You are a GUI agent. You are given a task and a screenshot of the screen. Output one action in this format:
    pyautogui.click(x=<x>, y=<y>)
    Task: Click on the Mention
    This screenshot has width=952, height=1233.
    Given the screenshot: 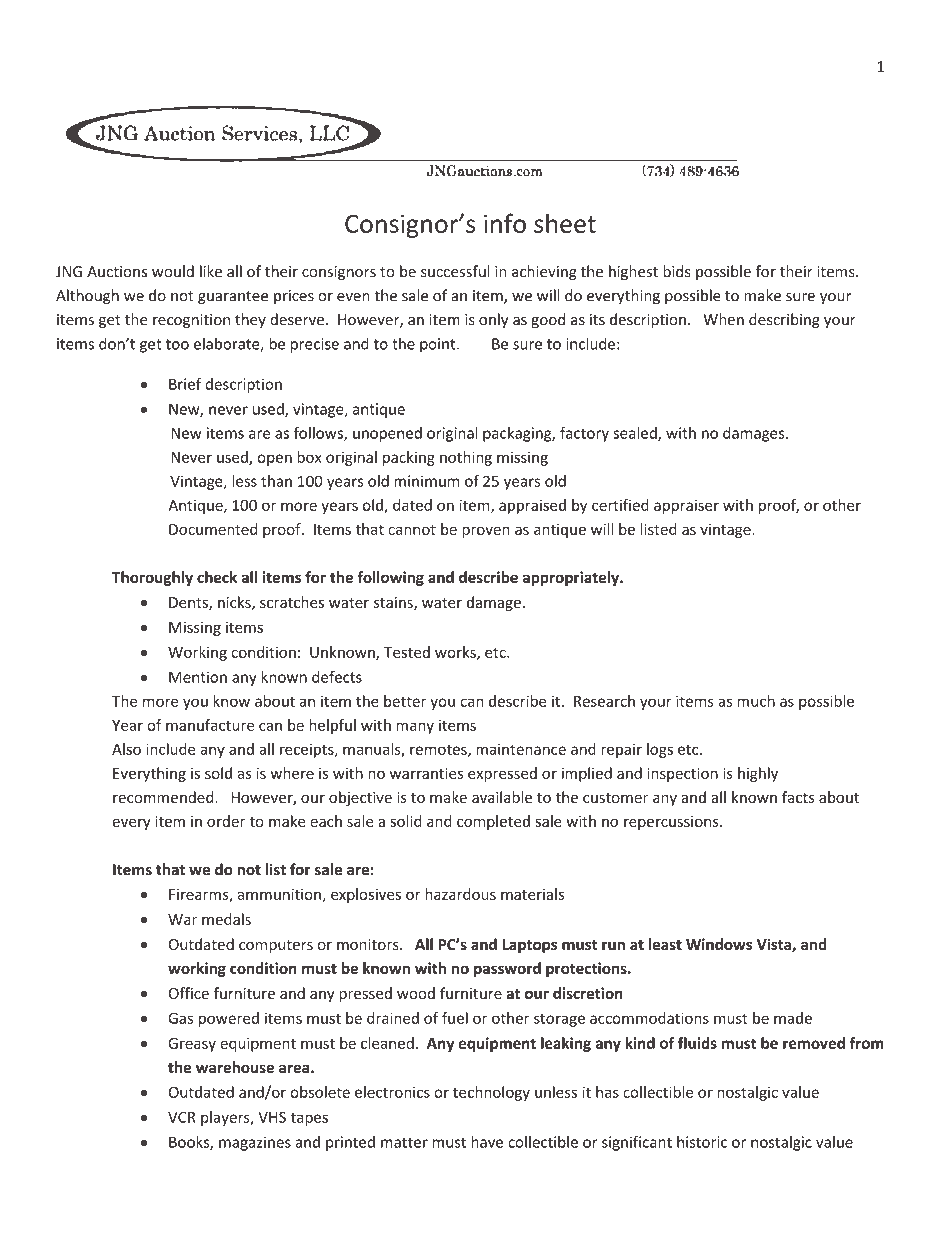 What is the action you would take?
    pyautogui.click(x=198, y=677)
